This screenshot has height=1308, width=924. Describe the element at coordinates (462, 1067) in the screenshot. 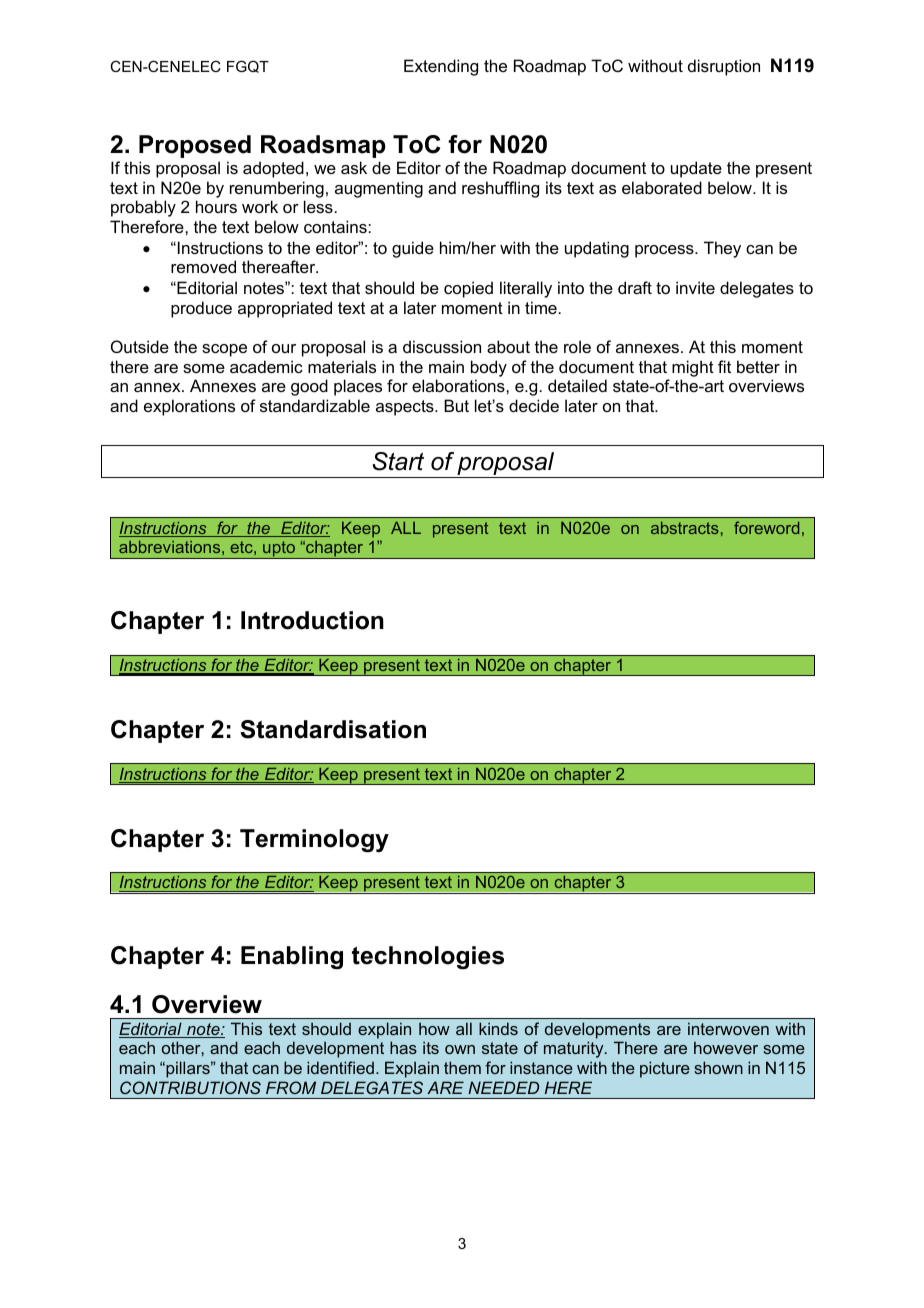

I see `them` at that location.
